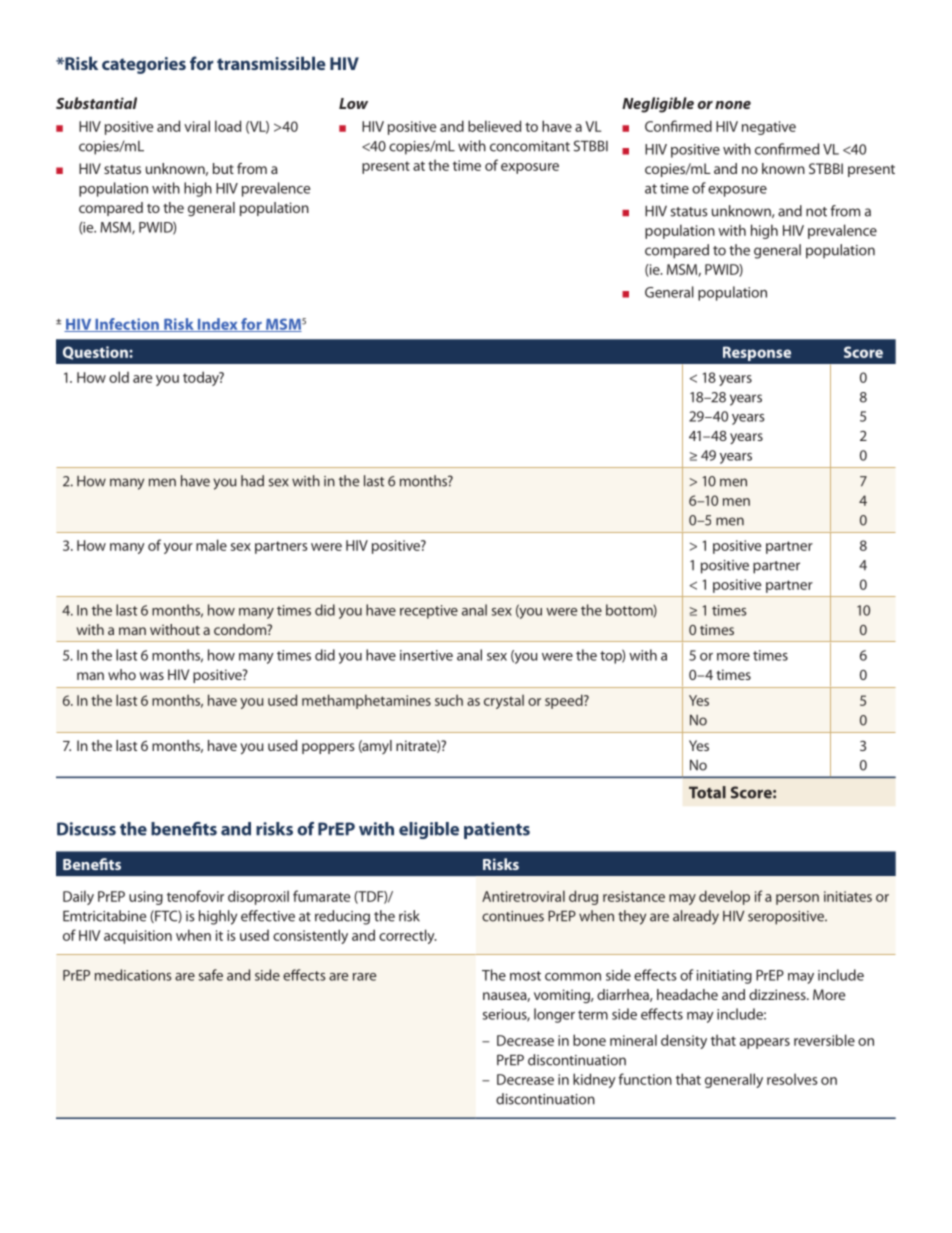 This screenshot has width=952, height=1233. What do you see at coordinates (765, 1043) in the screenshot?
I see `appears` at bounding box center [765, 1043].
